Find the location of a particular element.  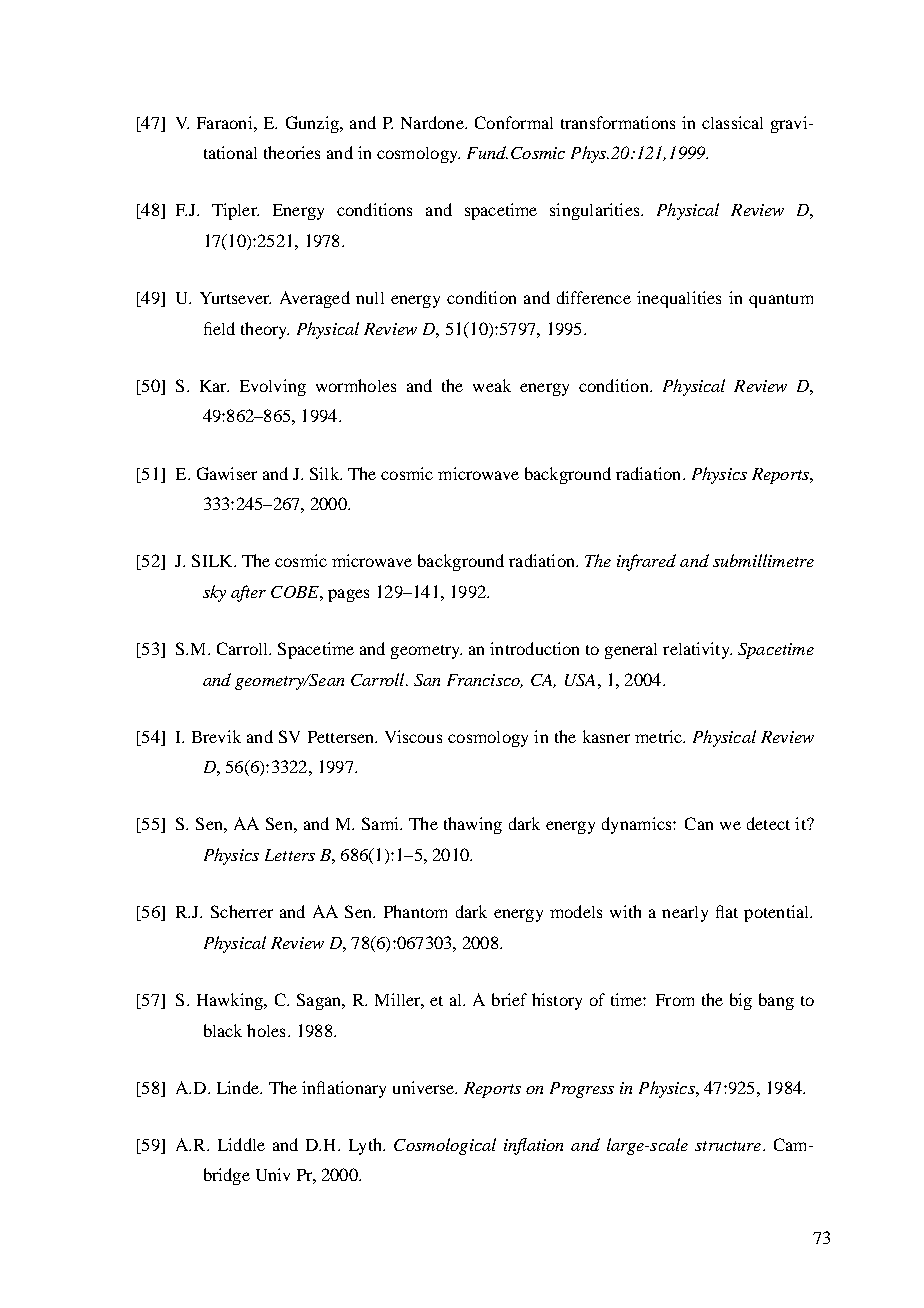

Averaged is located at coordinates (315, 299).
